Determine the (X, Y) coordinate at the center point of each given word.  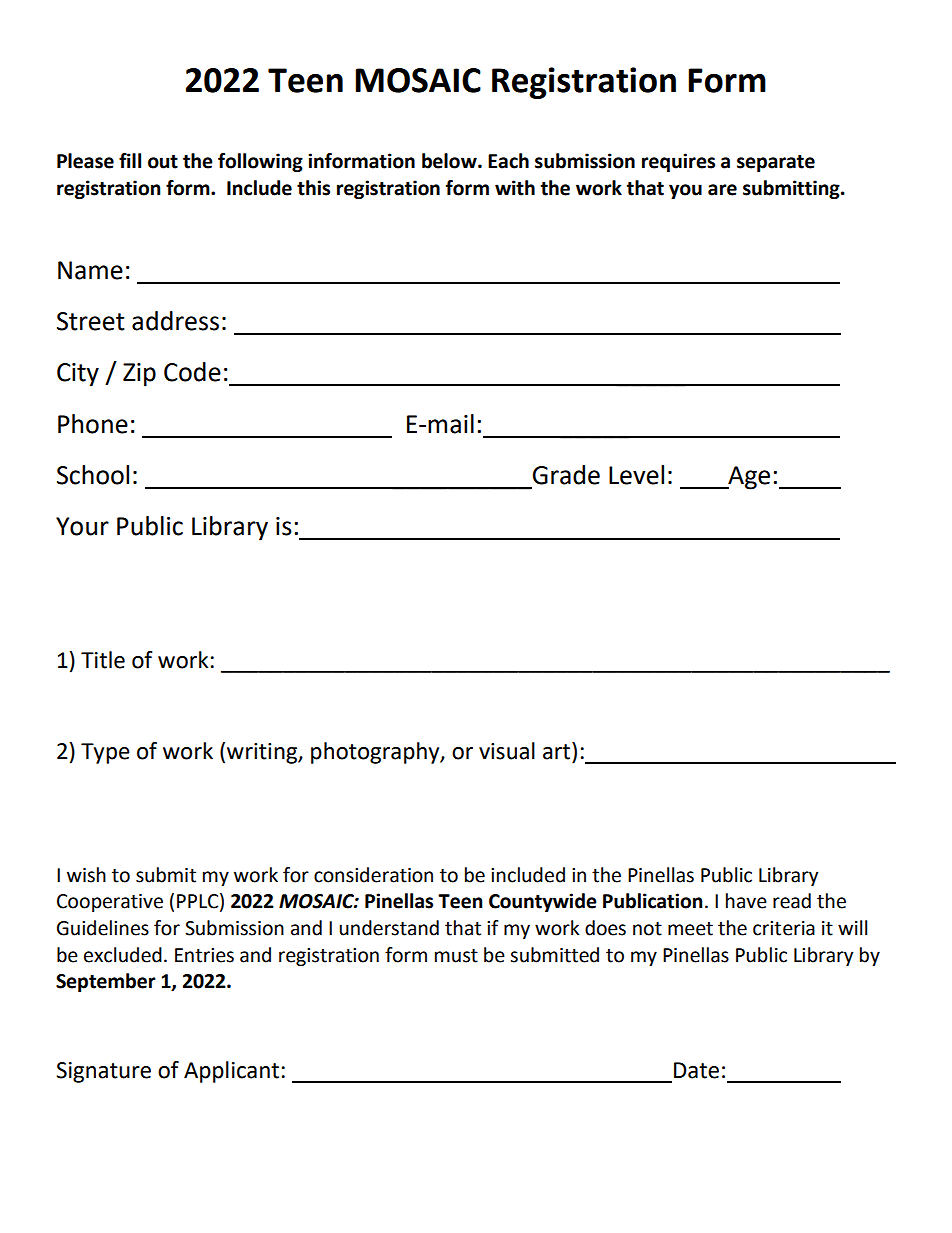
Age (748, 478)
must (456, 956)
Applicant (231, 1072)
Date (696, 1070)
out (163, 162)
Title (103, 660)
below (450, 161)
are (722, 190)
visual (507, 751)
